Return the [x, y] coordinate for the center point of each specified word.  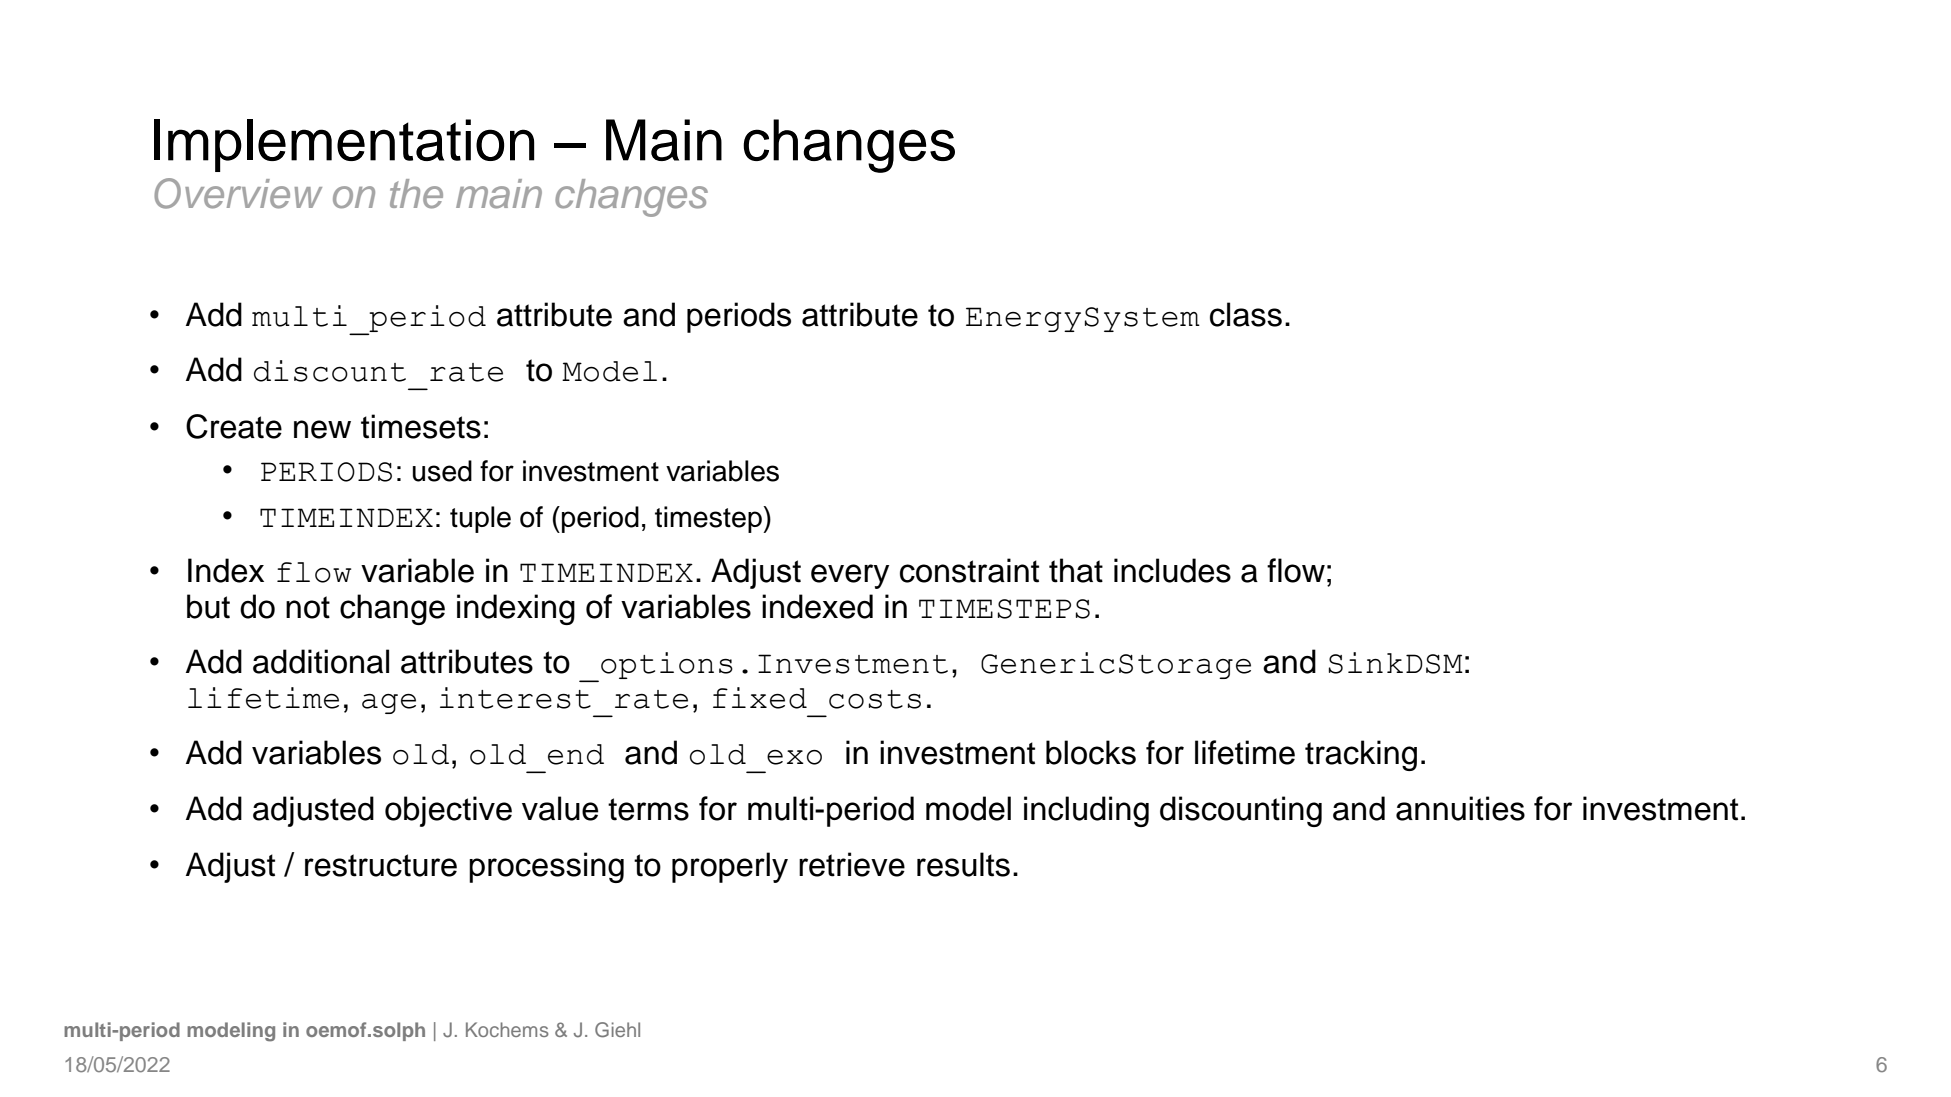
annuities [1460, 808]
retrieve [852, 864]
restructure [381, 865]
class [1246, 314]
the [416, 194]
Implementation [344, 145]
